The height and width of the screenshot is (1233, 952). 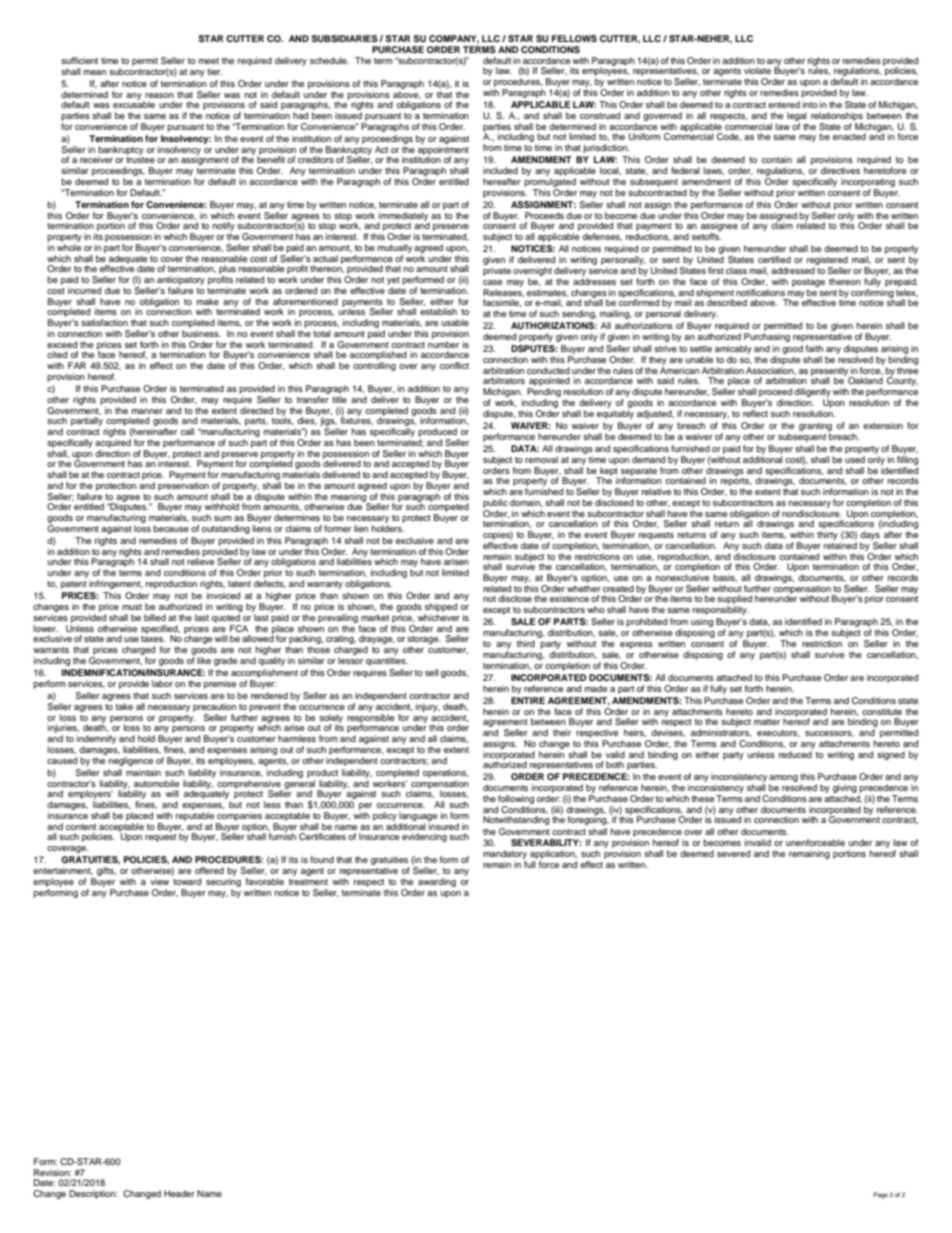 I want to click on produced, so click(x=437, y=432).
